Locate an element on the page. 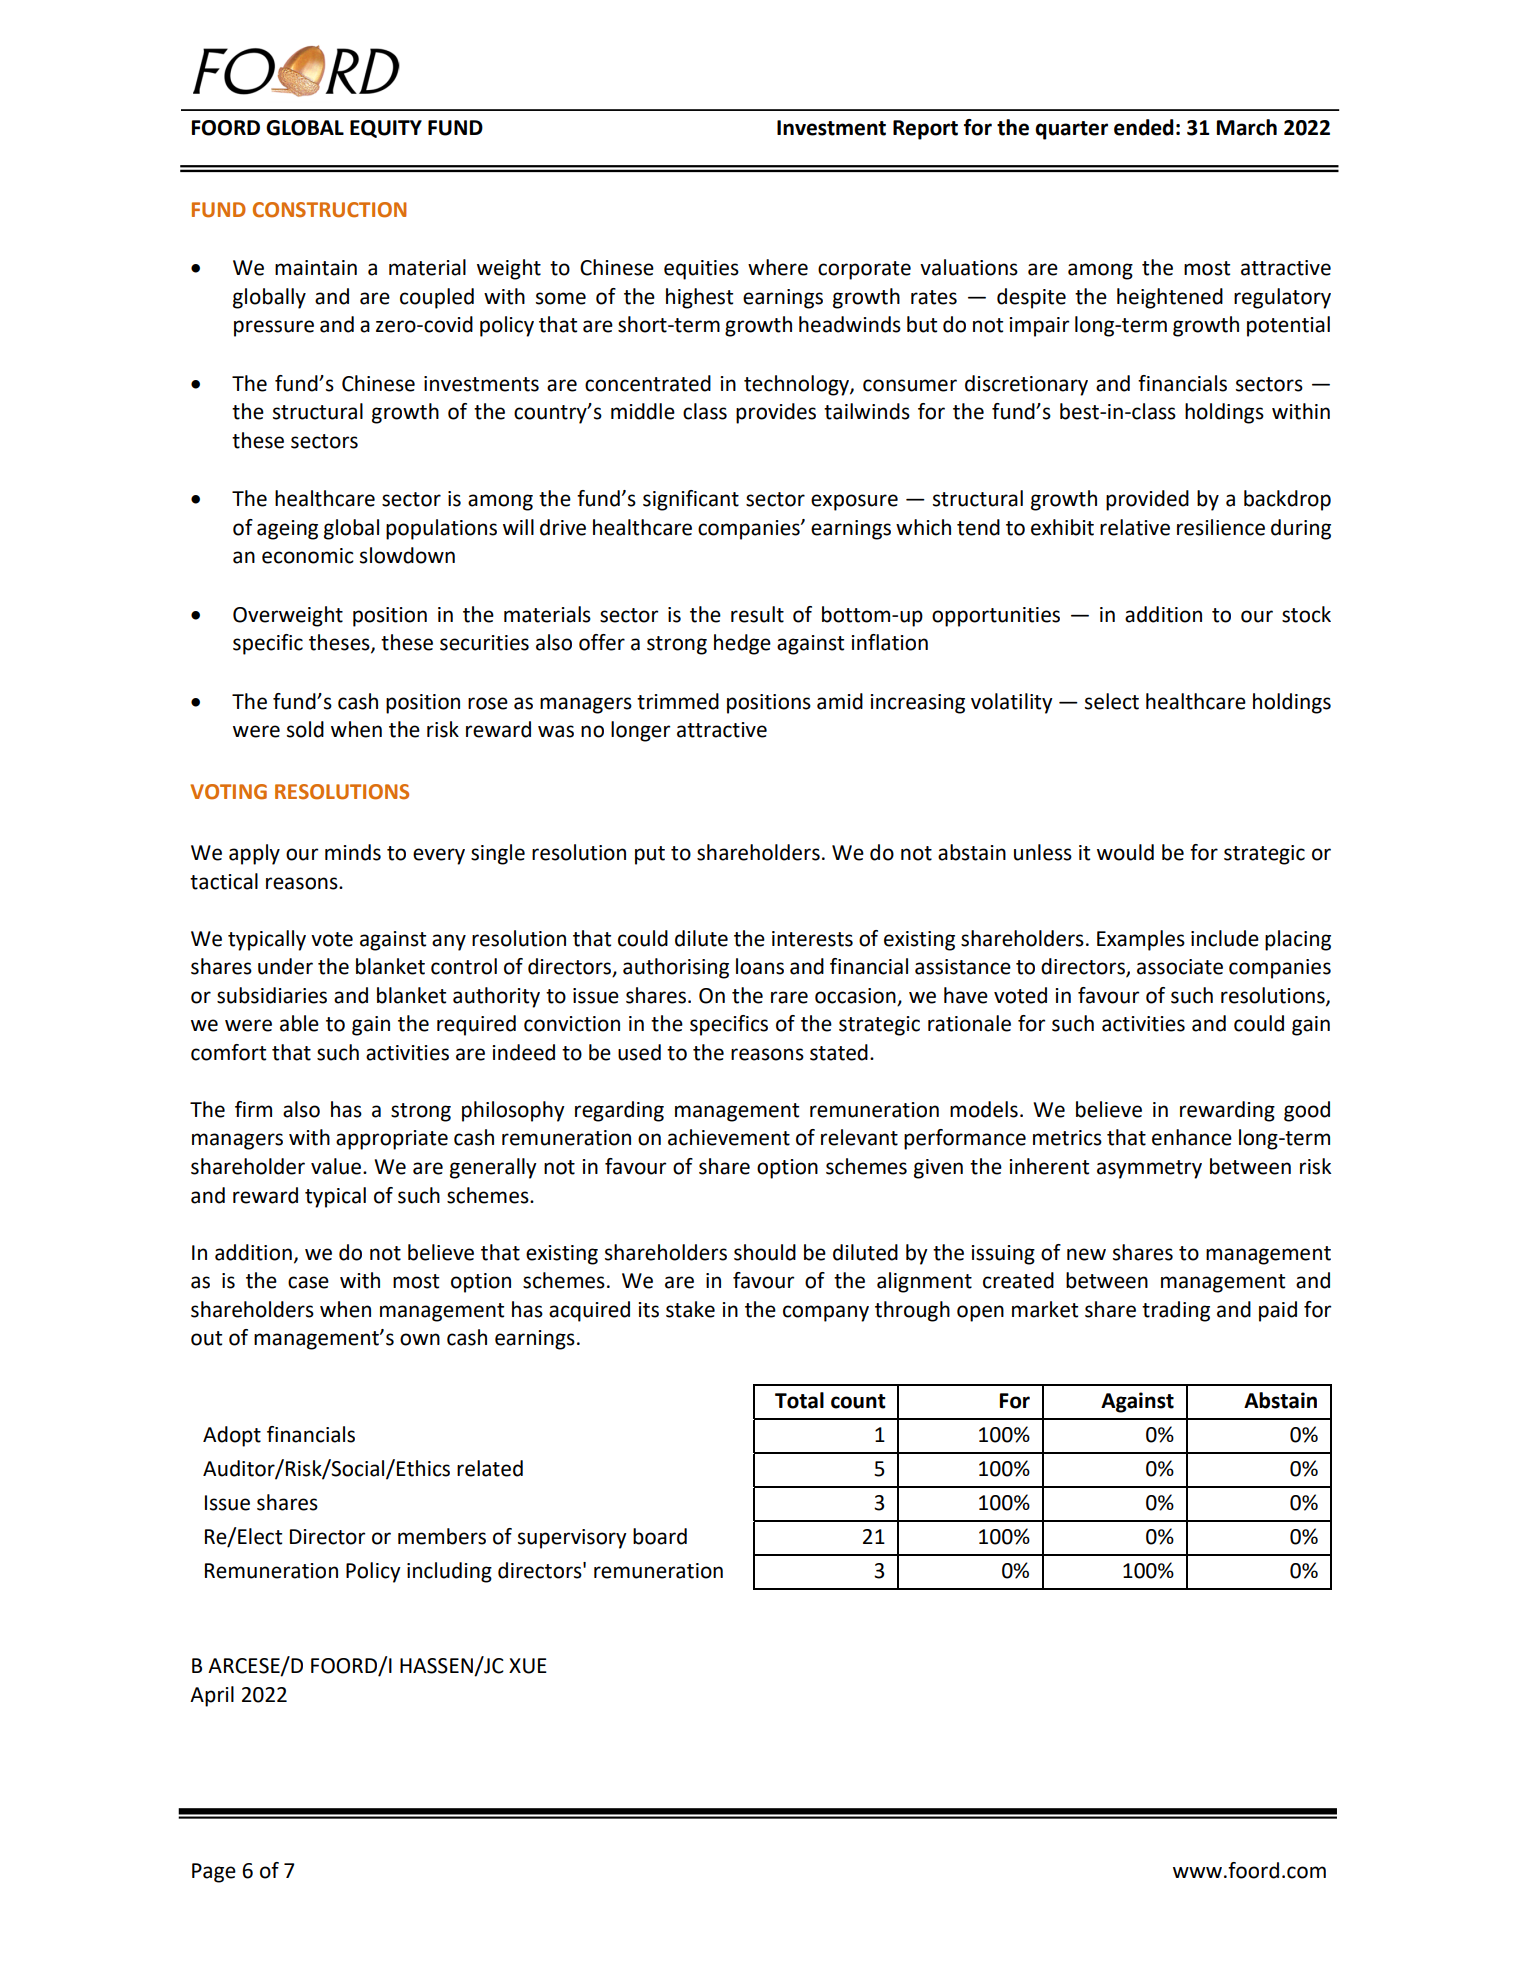  where is located at coordinates (778, 267).
